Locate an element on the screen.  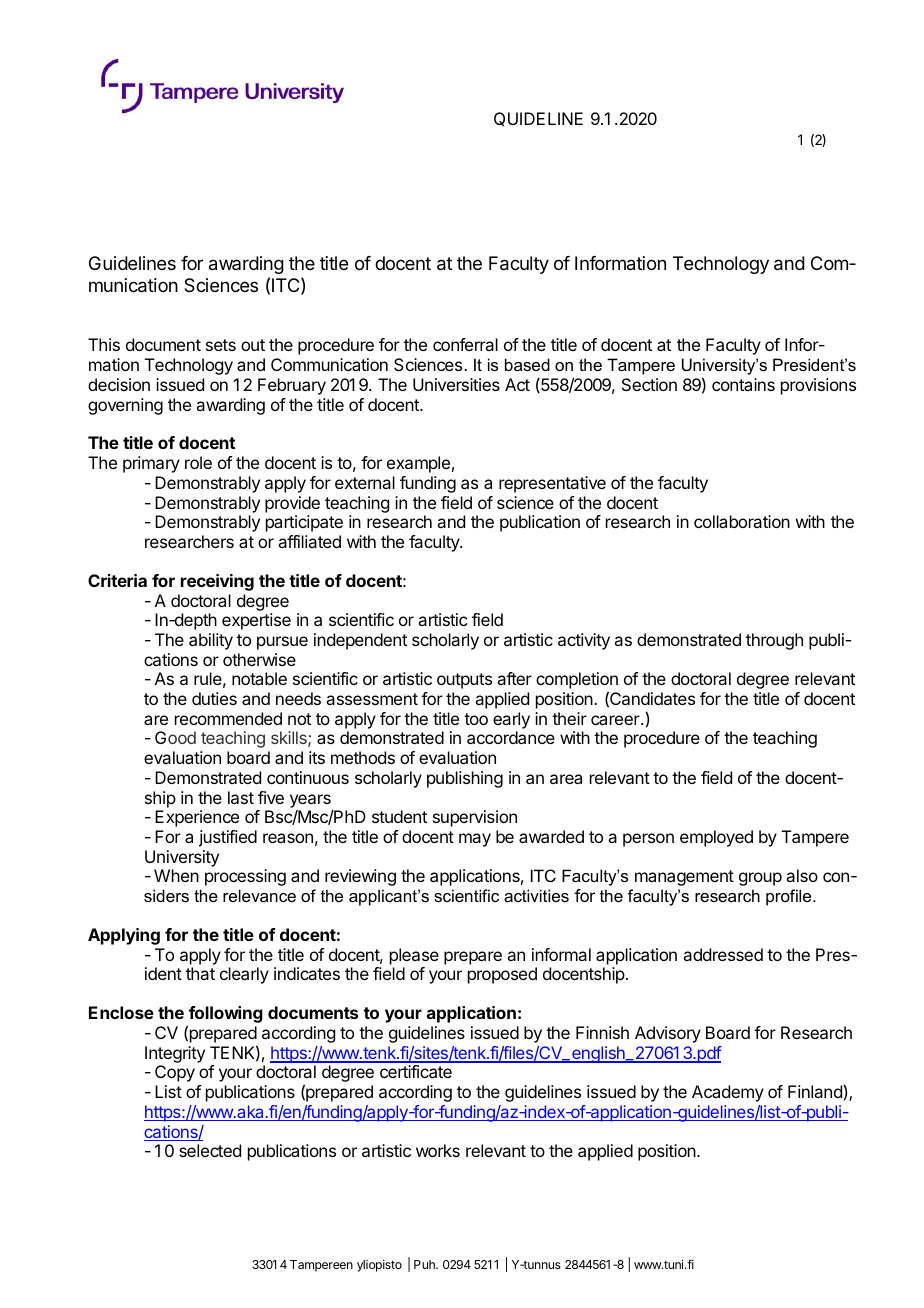
outputs is located at coordinates (464, 681).
